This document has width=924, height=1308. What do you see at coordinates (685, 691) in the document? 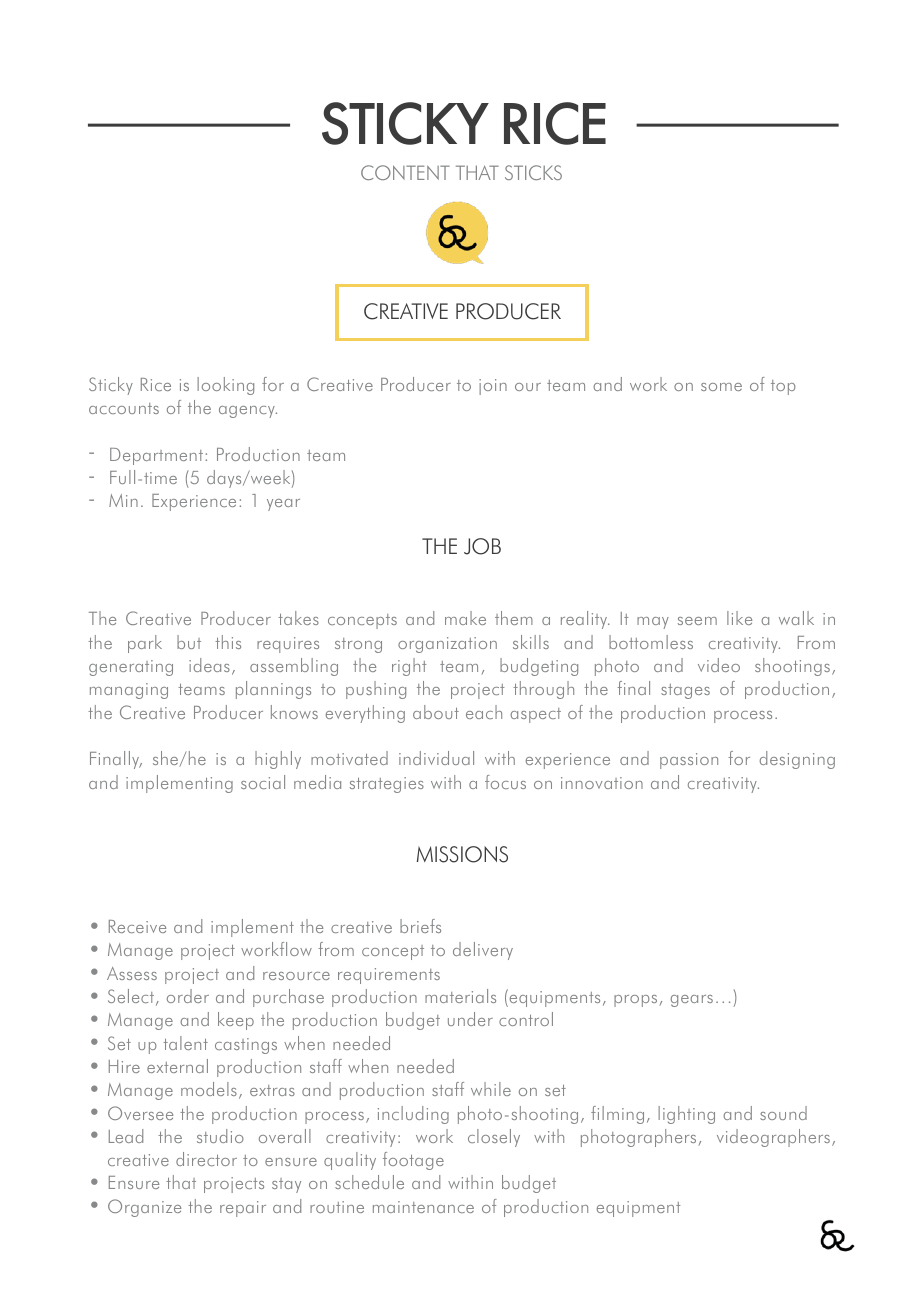
I see `stages` at bounding box center [685, 691].
